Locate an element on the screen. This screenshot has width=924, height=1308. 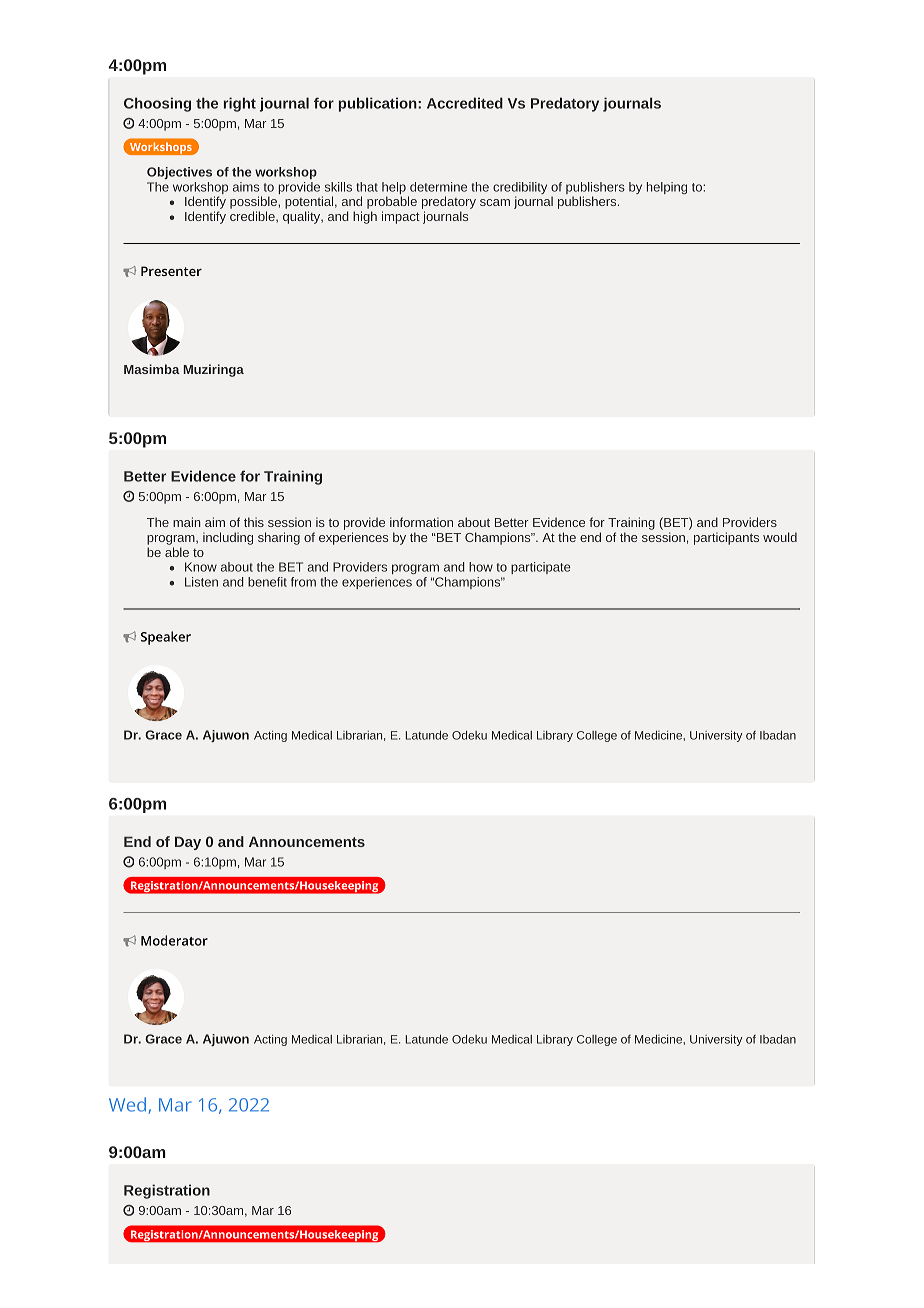
Accredited is located at coordinates (465, 103).
